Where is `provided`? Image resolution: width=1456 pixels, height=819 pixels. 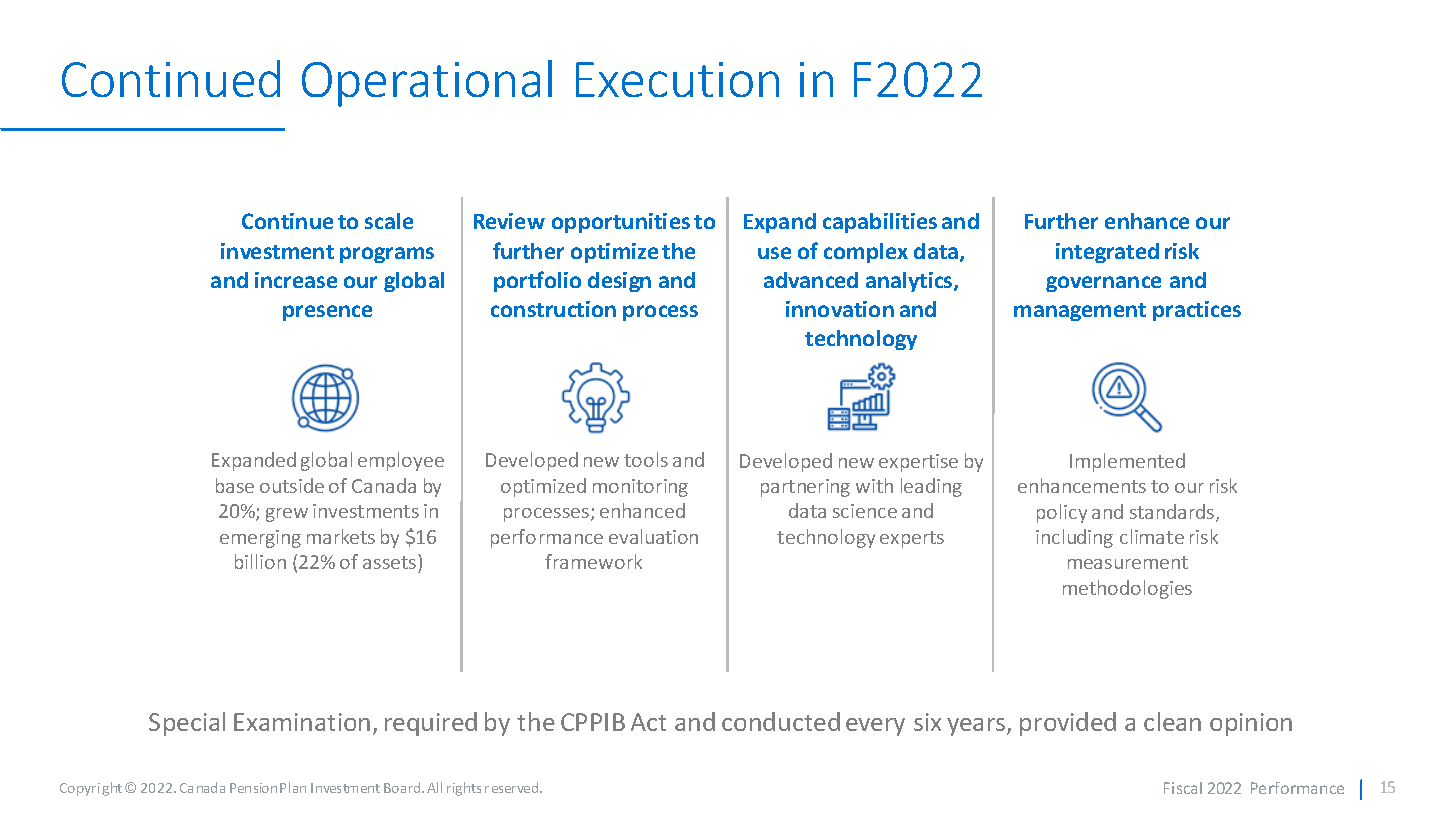 provided is located at coordinates (1068, 724).
